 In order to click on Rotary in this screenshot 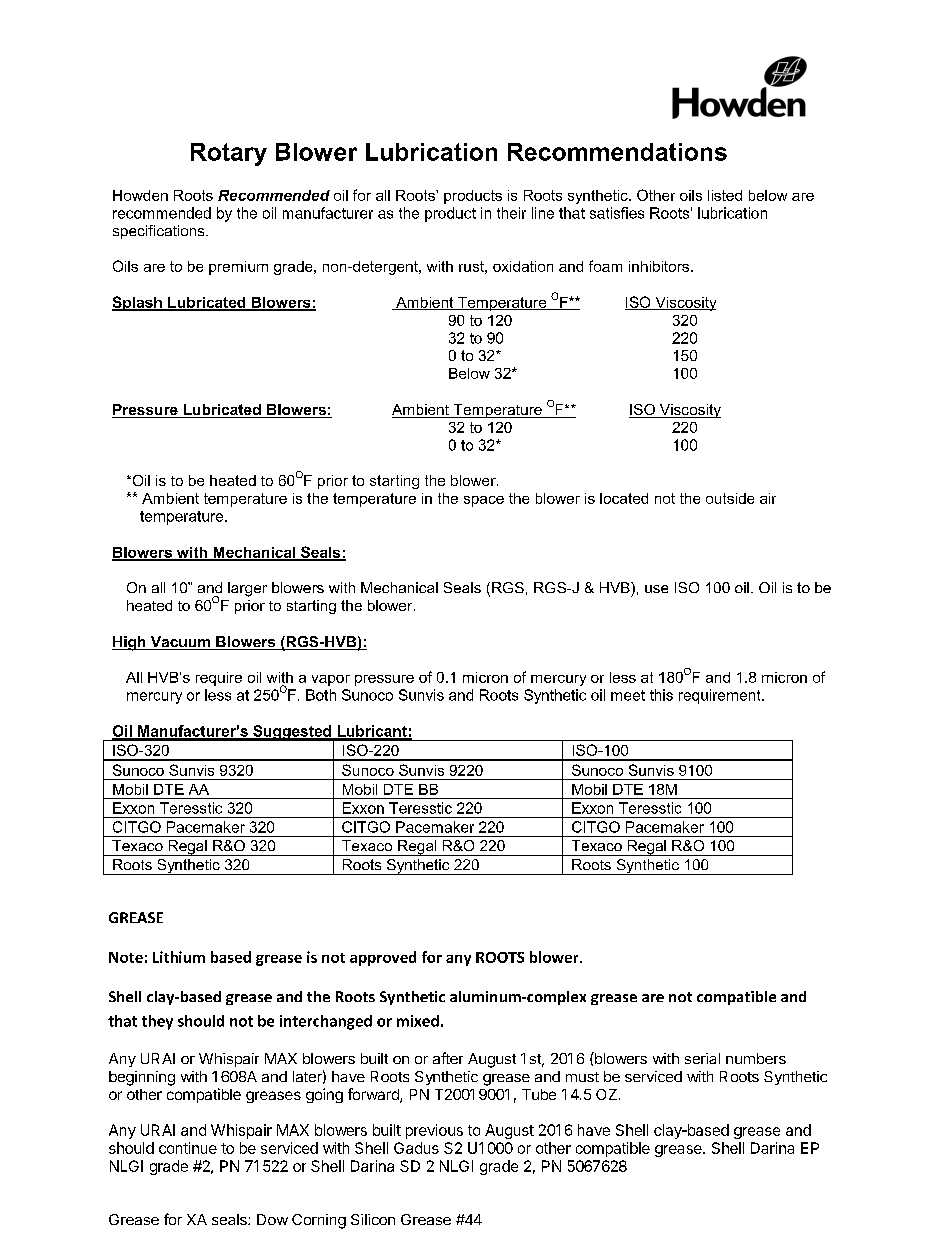, I will do `click(229, 154)`.
